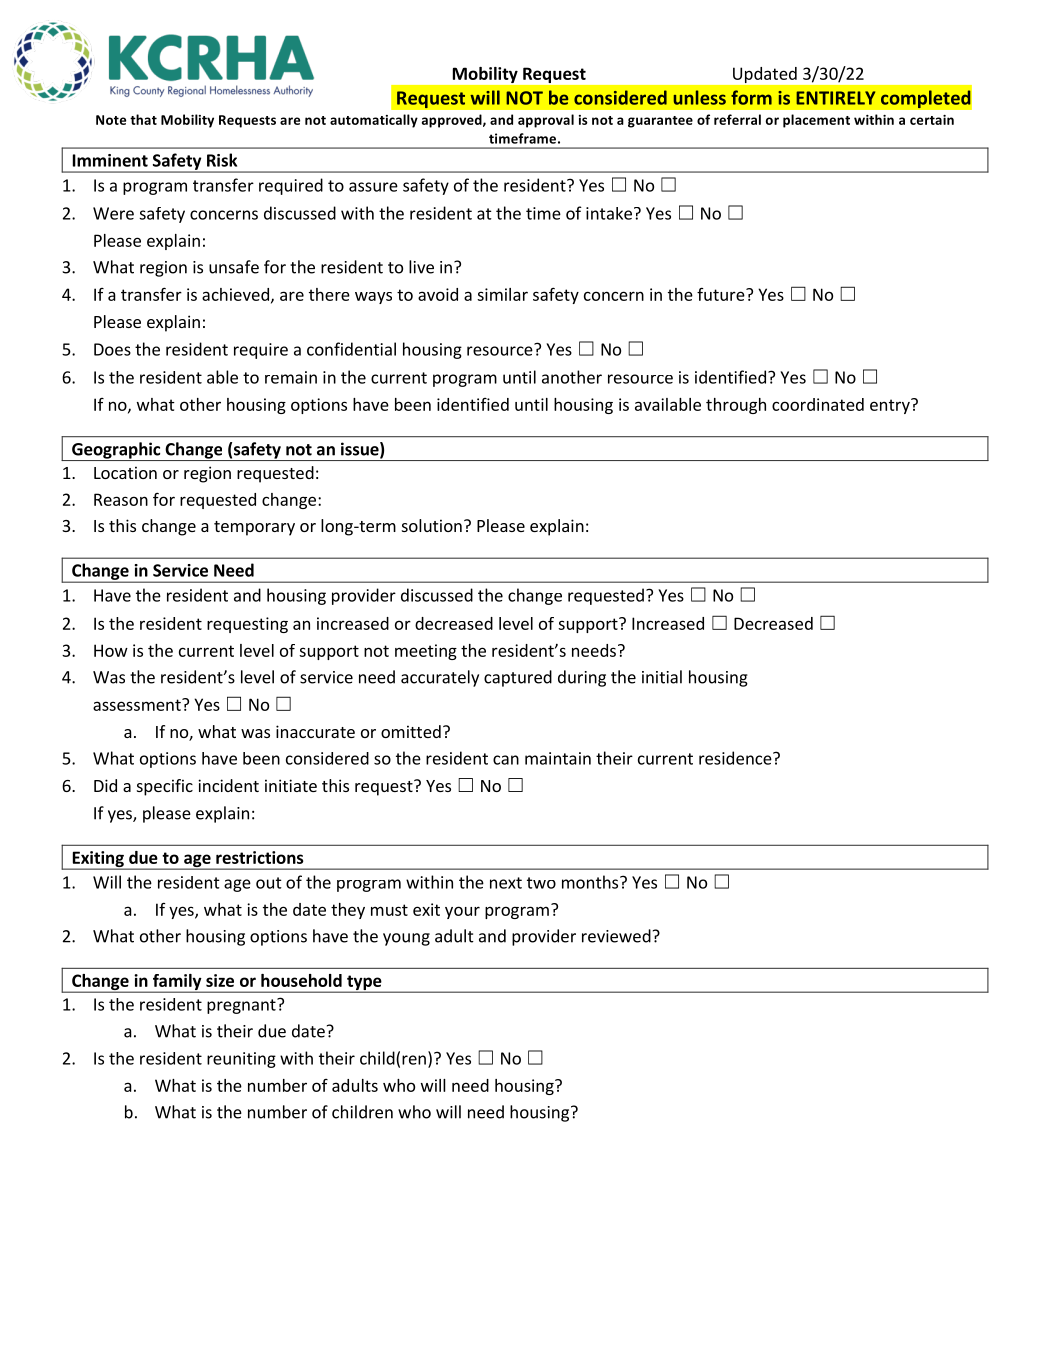 The height and width of the image is (1359, 1050). Describe the element at coordinates (222, 160) in the image. I see `Risk` at that location.
